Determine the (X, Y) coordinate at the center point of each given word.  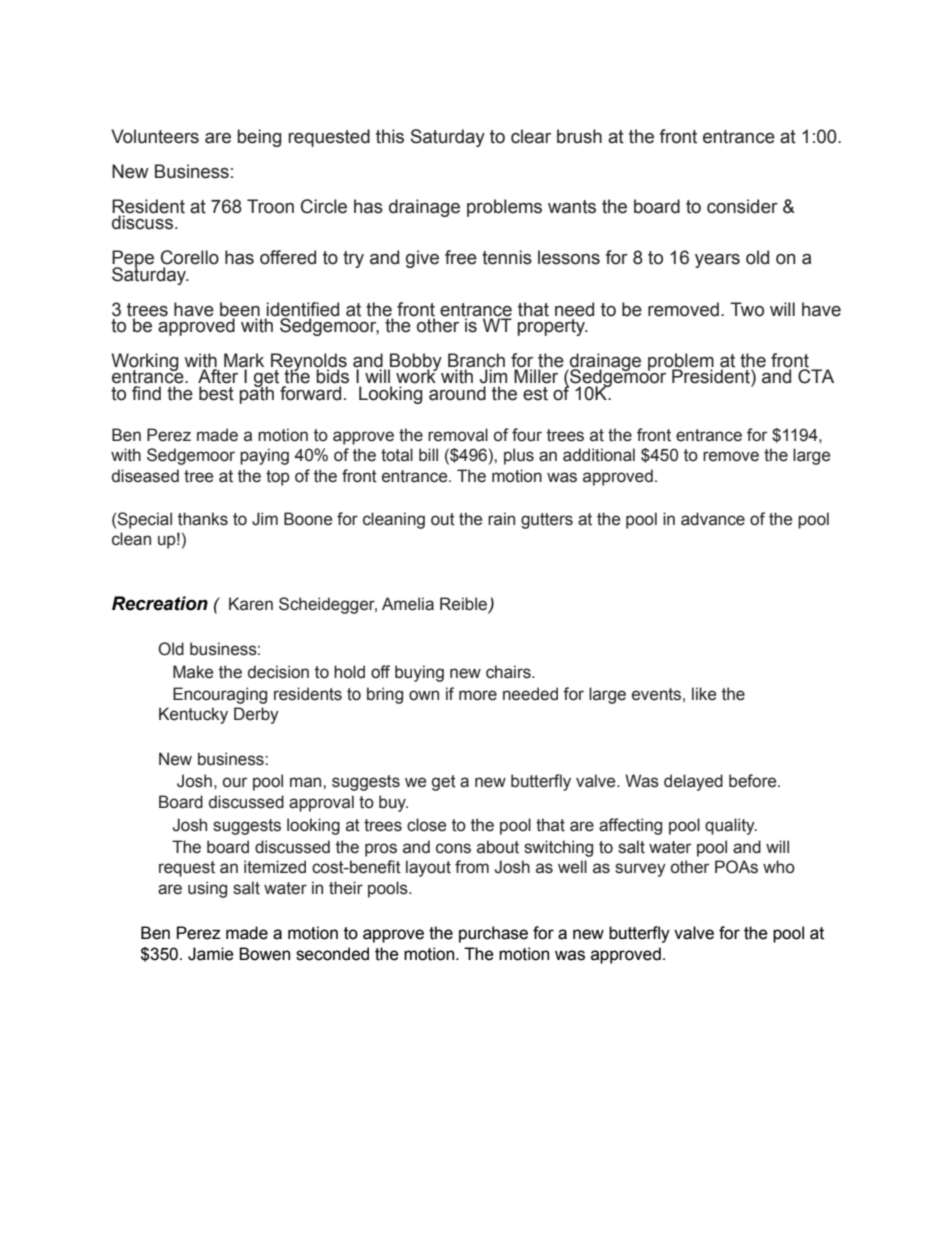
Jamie (211, 954)
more (478, 695)
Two (747, 309)
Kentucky (193, 715)
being (259, 138)
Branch (476, 361)
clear (531, 136)
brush (579, 136)
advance (713, 519)
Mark (244, 361)
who (779, 867)
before (754, 781)
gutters (547, 521)
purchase (493, 934)
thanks (203, 519)
